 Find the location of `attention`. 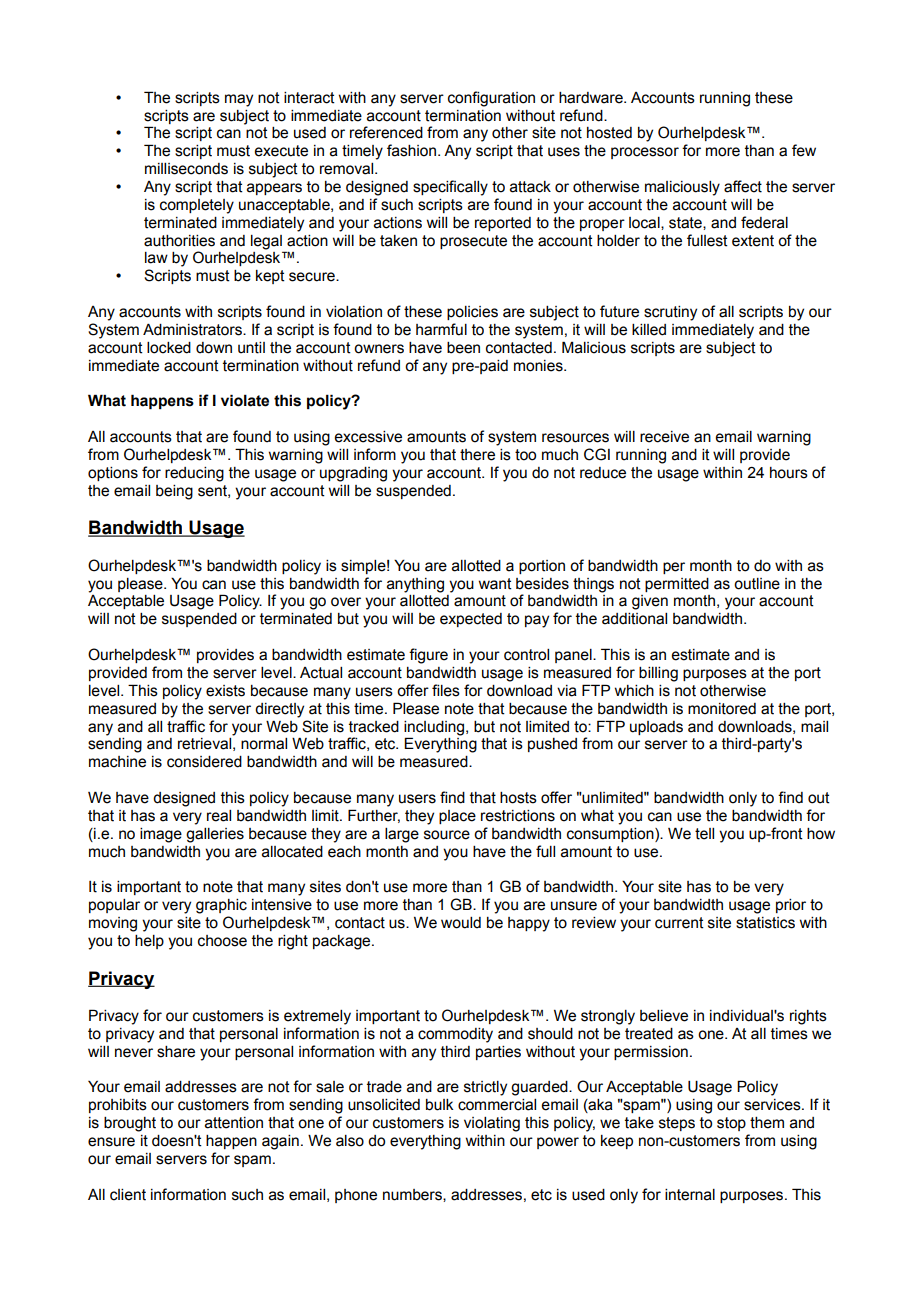

attention is located at coordinates (234, 1123).
